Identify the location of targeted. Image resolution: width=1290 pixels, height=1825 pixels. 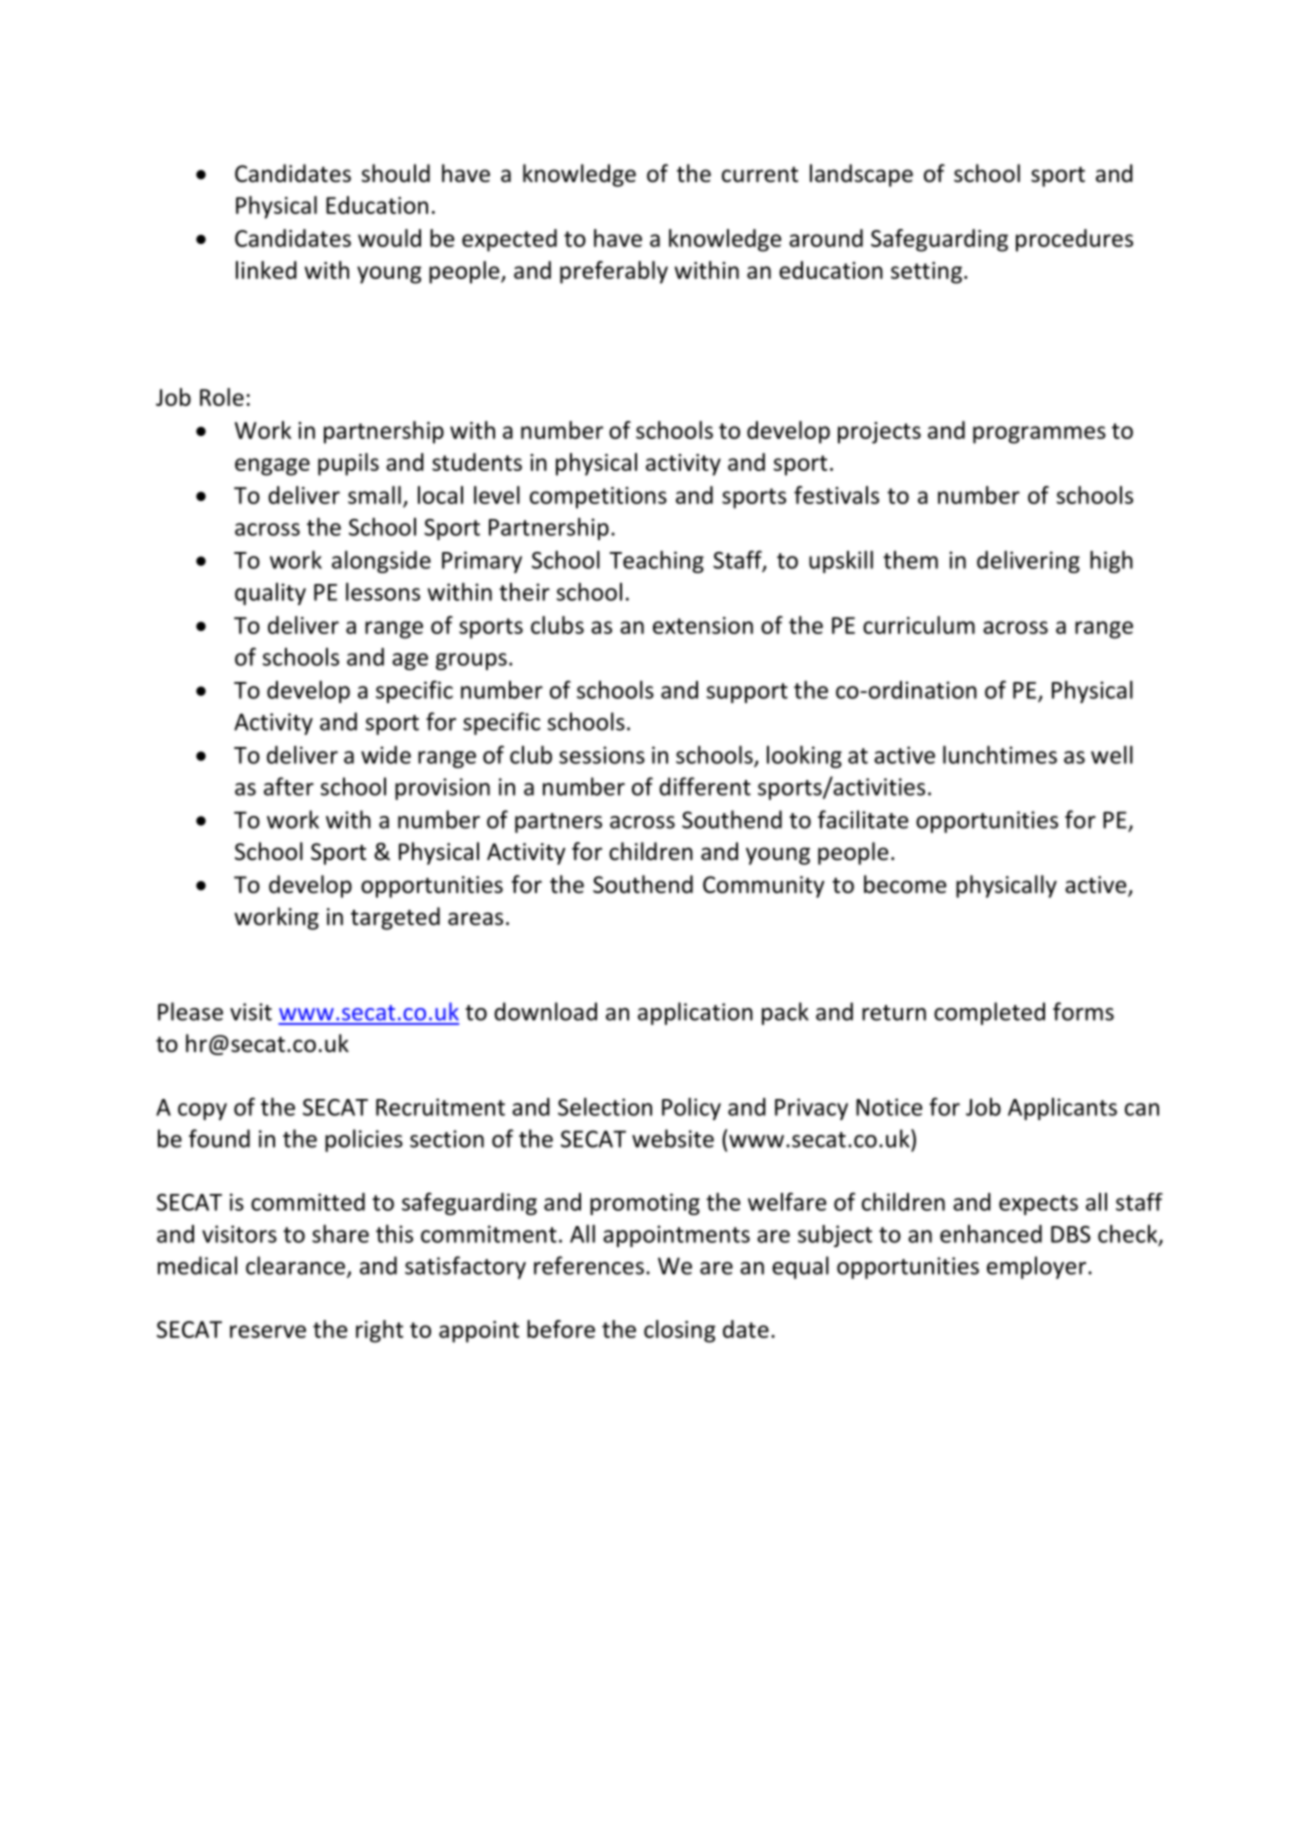
(395, 918).
